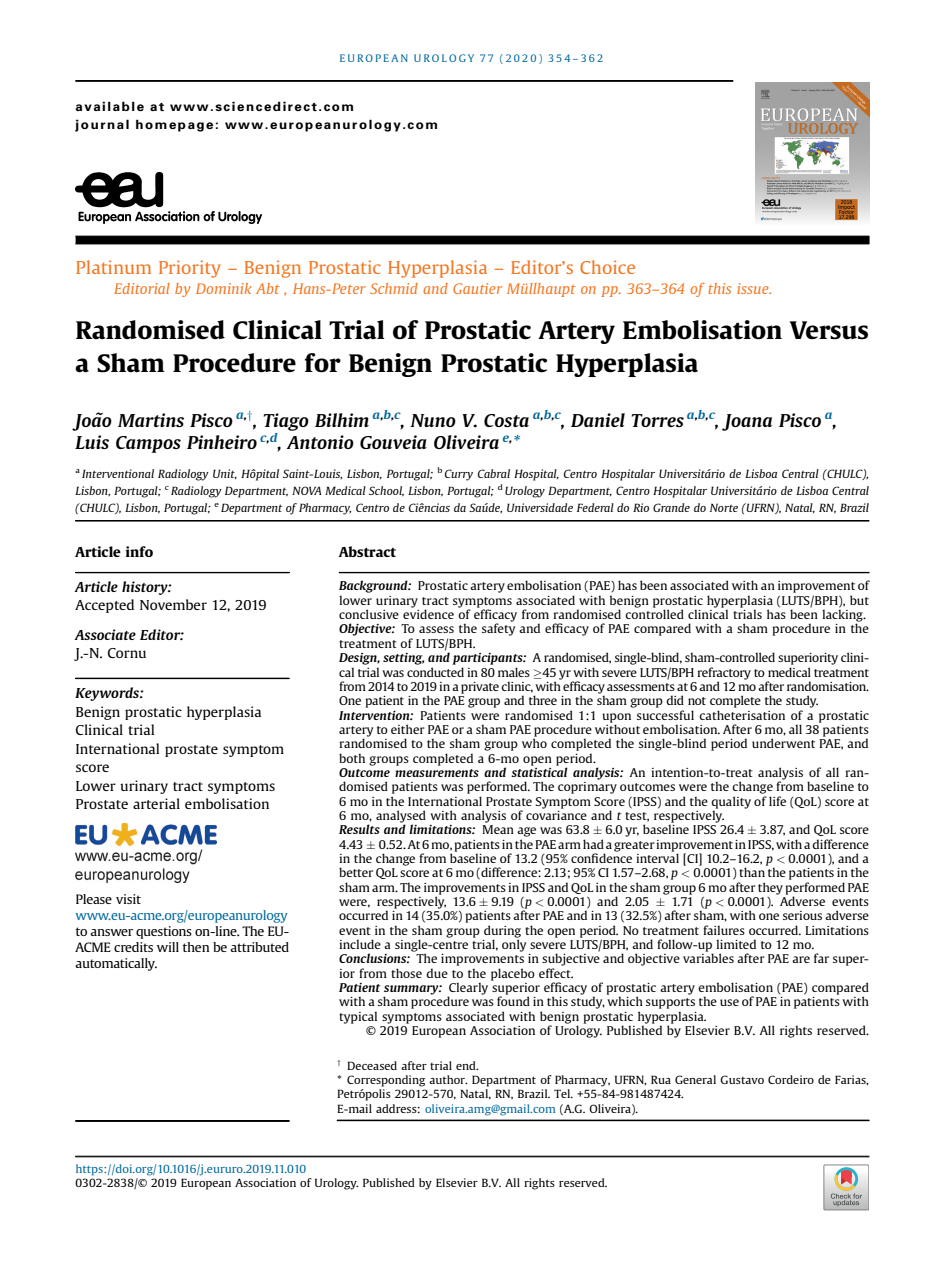  What do you see at coordinates (428, 613) in the screenshot?
I see `evidence` at bounding box center [428, 613].
